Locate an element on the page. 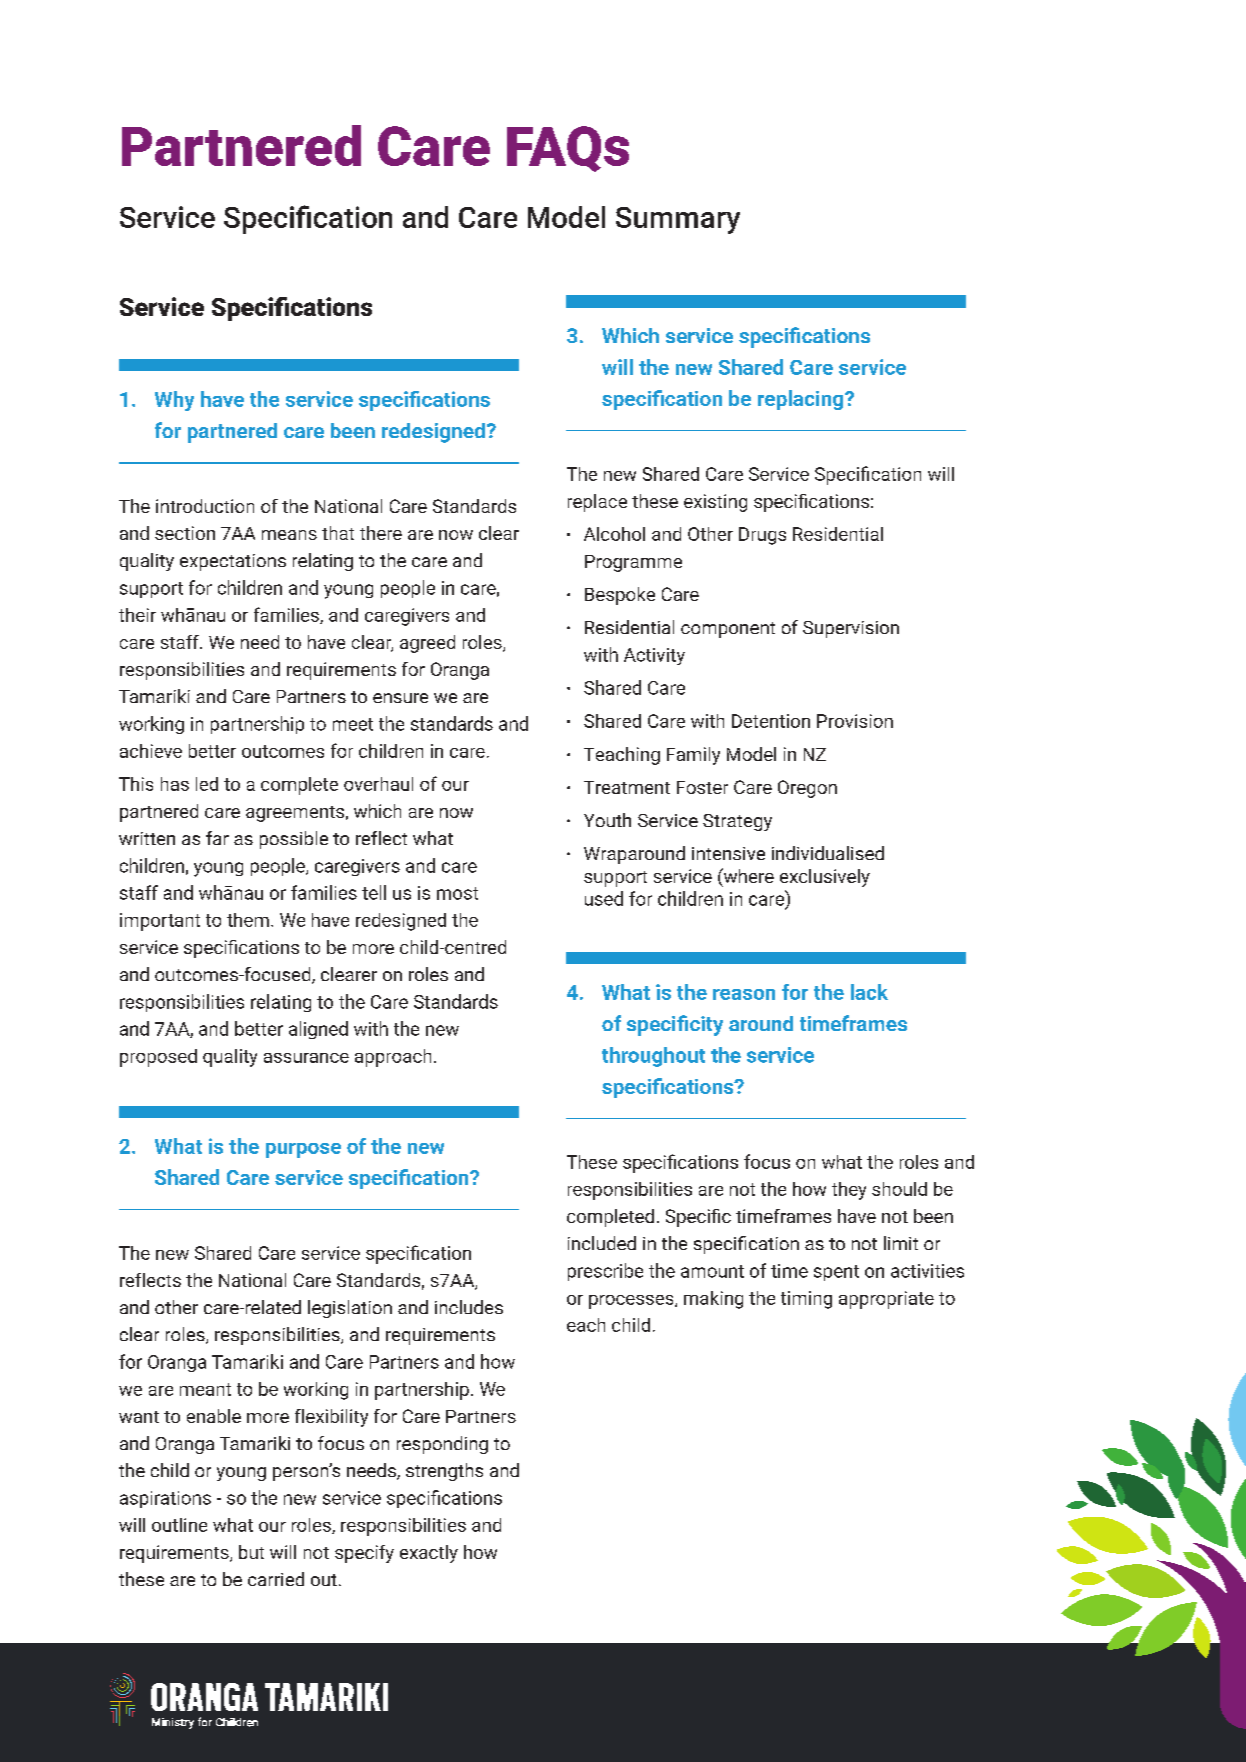  Bespoke is located at coordinates (620, 596).
